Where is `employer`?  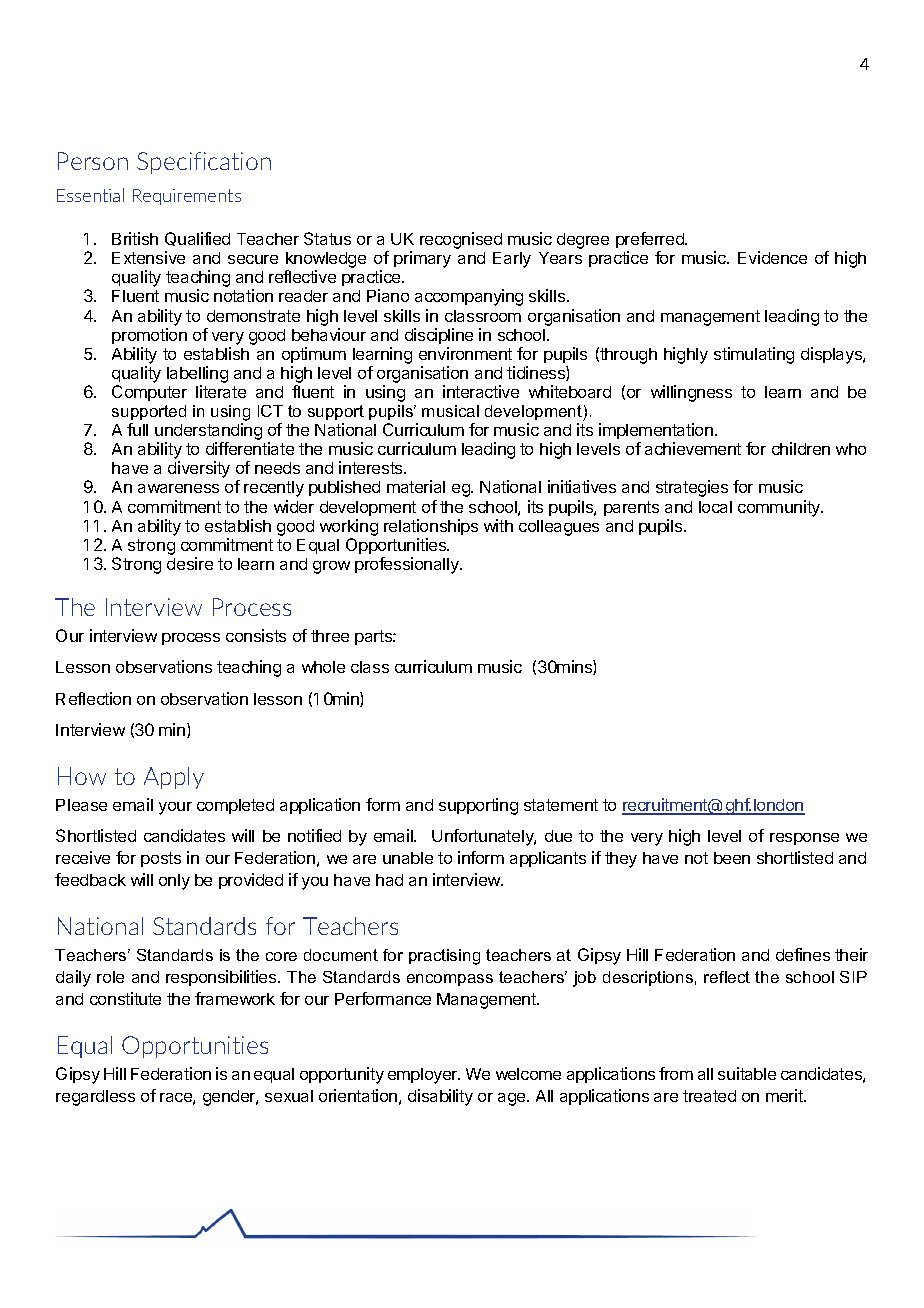 employer is located at coordinates (424, 1076).
